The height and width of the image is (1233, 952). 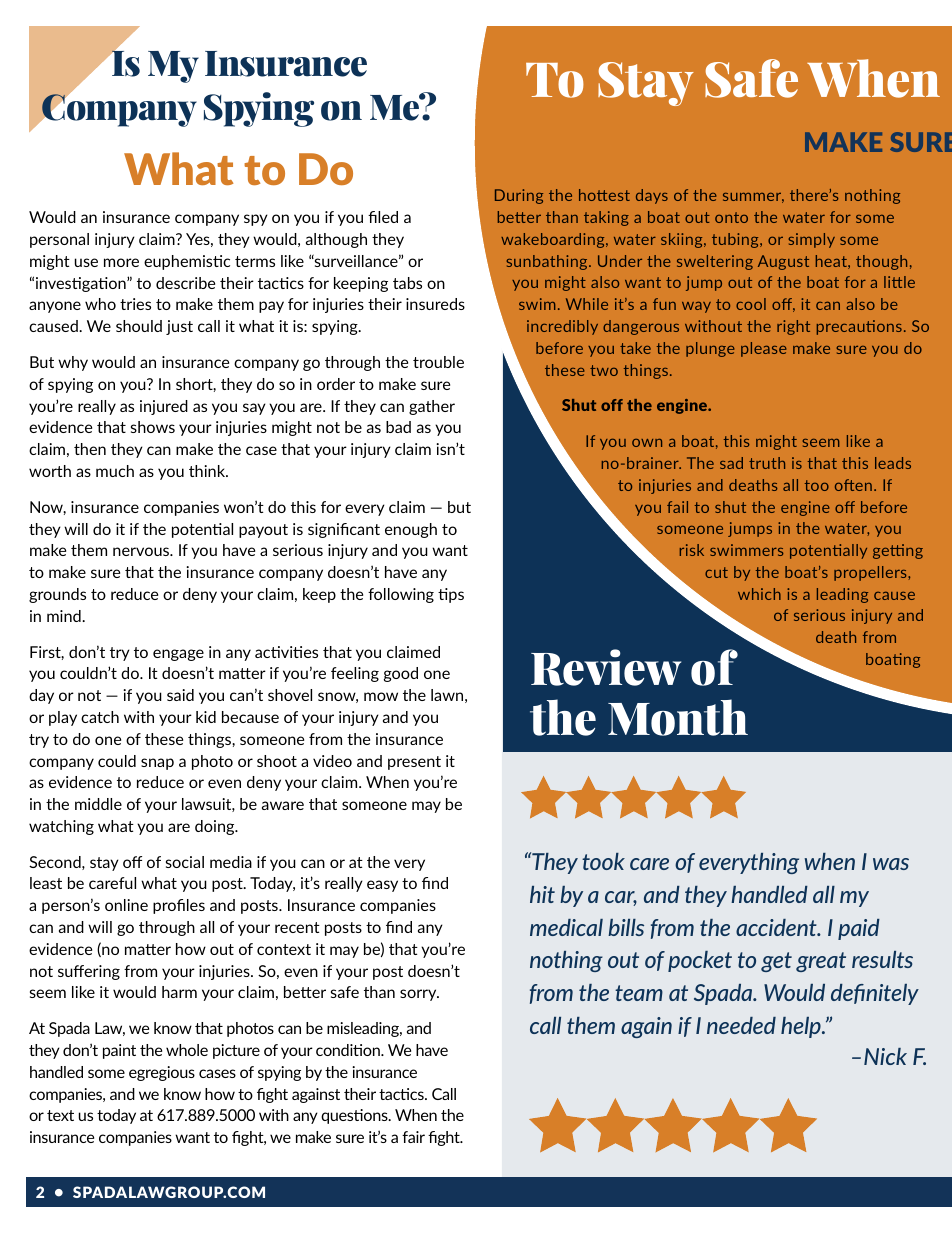 I want to click on more, so click(x=121, y=262).
